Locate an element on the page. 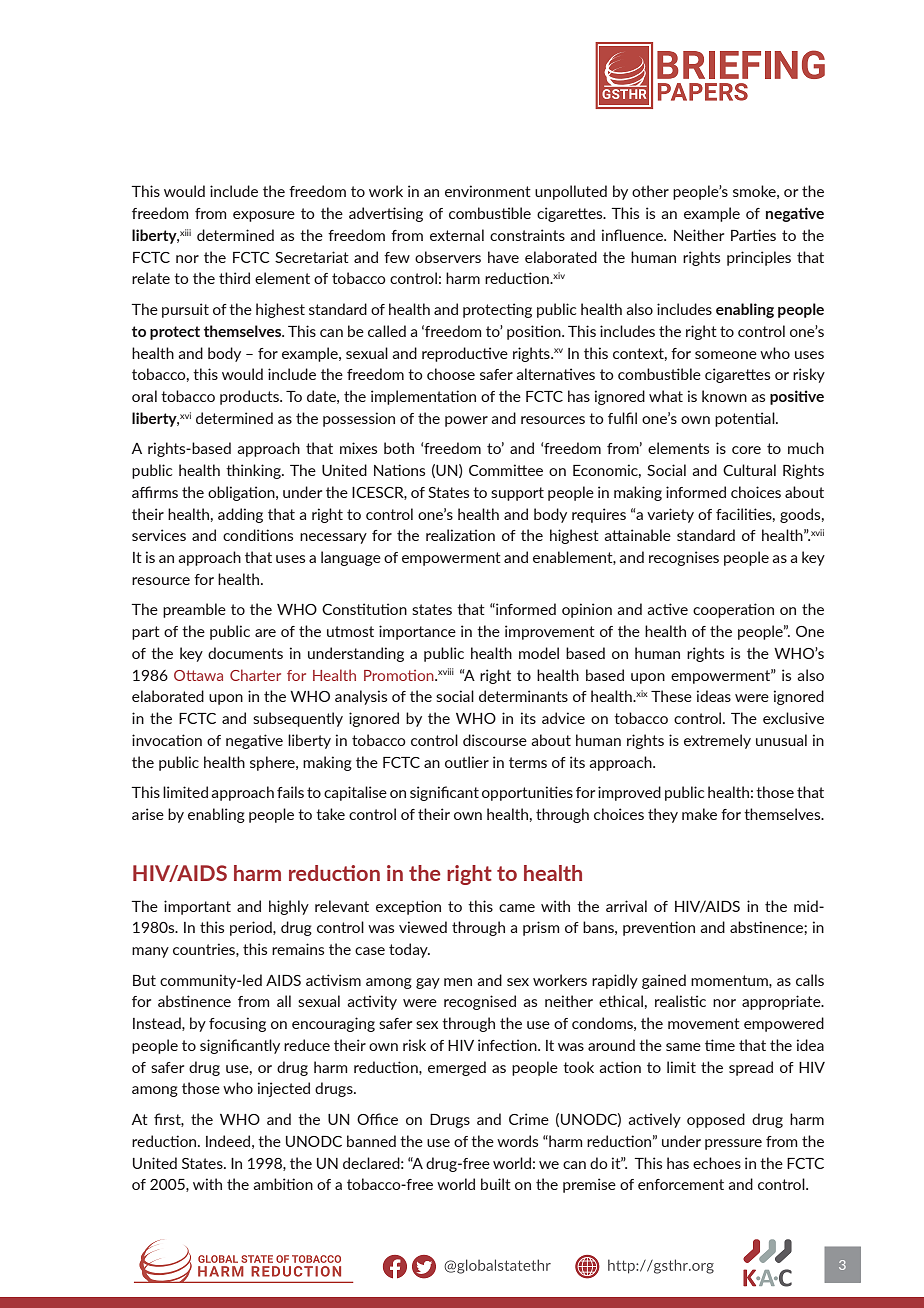 The height and width of the image is (1308, 924). external is located at coordinates (457, 235).
